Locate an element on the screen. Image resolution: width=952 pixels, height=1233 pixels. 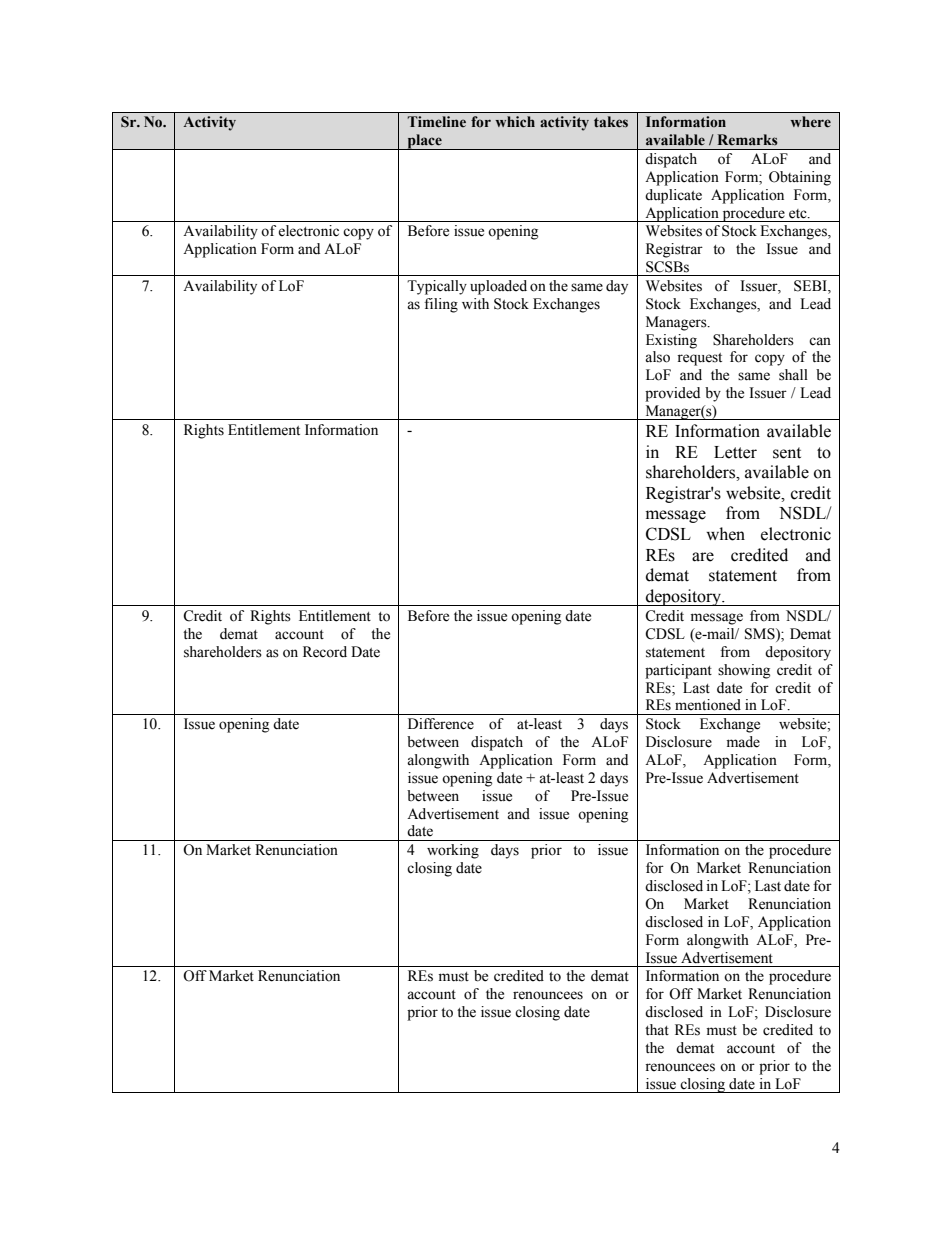
takes is located at coordinates (611, 122).
